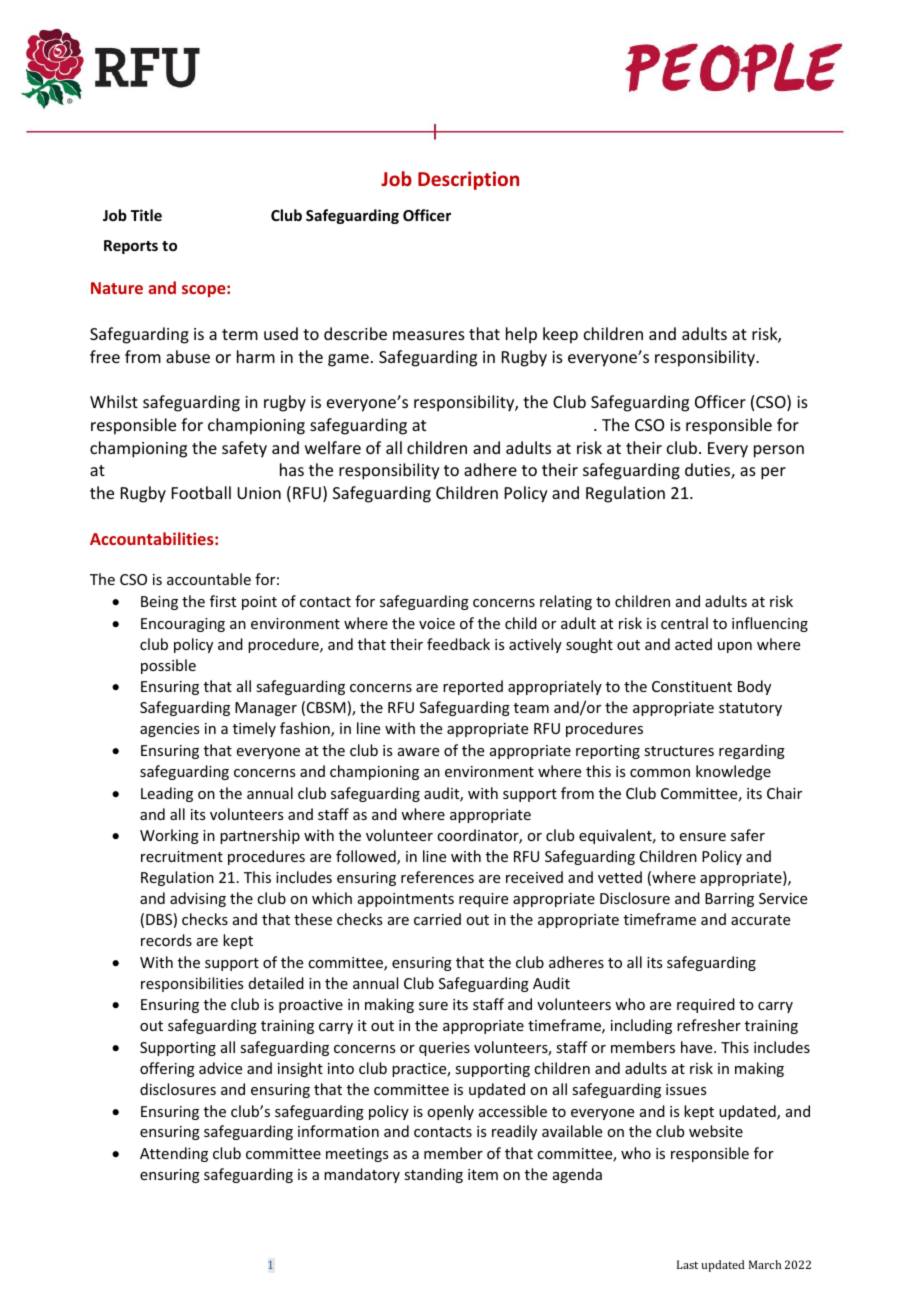 Image resolution: width=924 pixels, height=1309 pixels. I want to click on Working, so click(169, 836).
